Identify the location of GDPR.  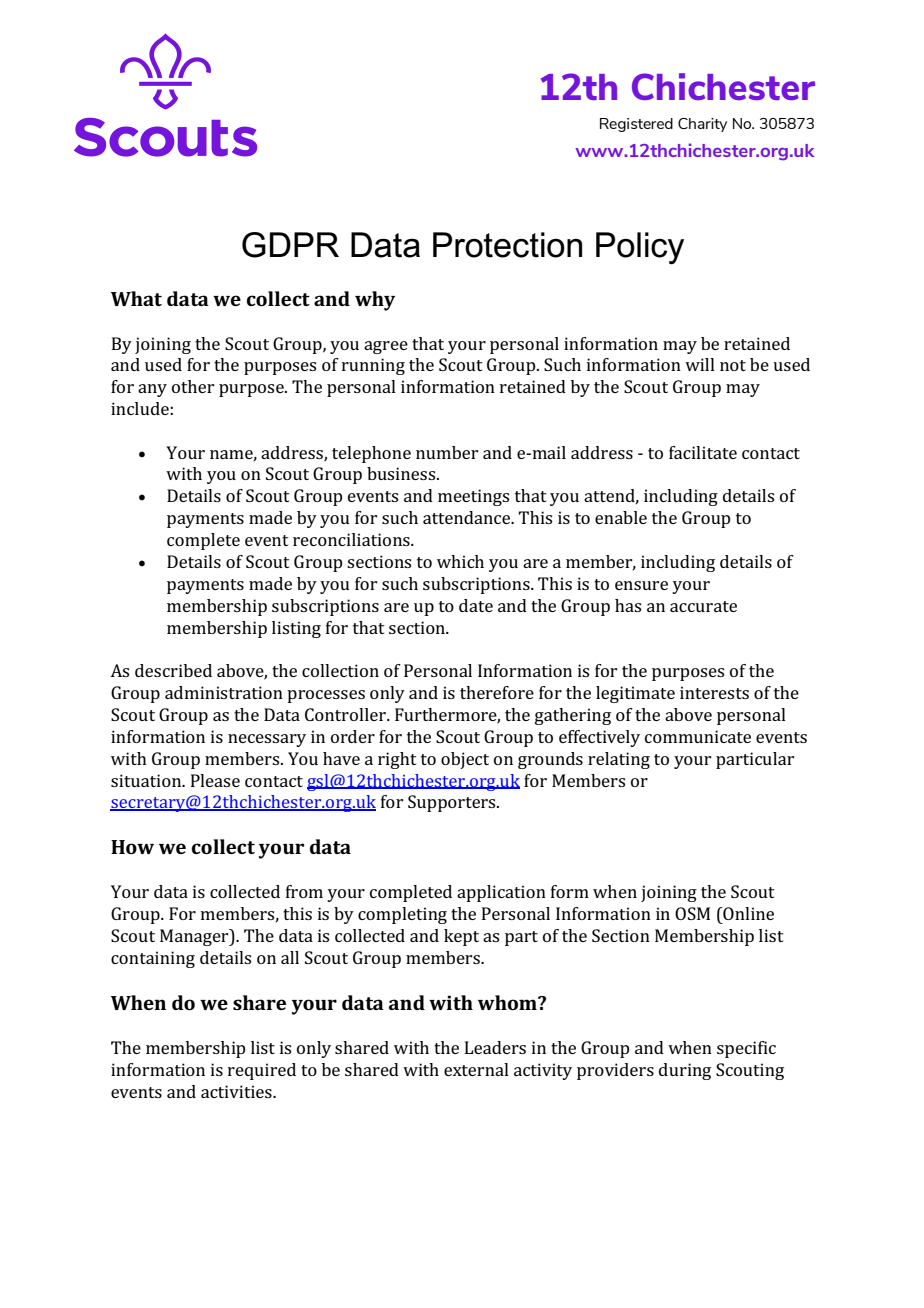
(290, 245).
